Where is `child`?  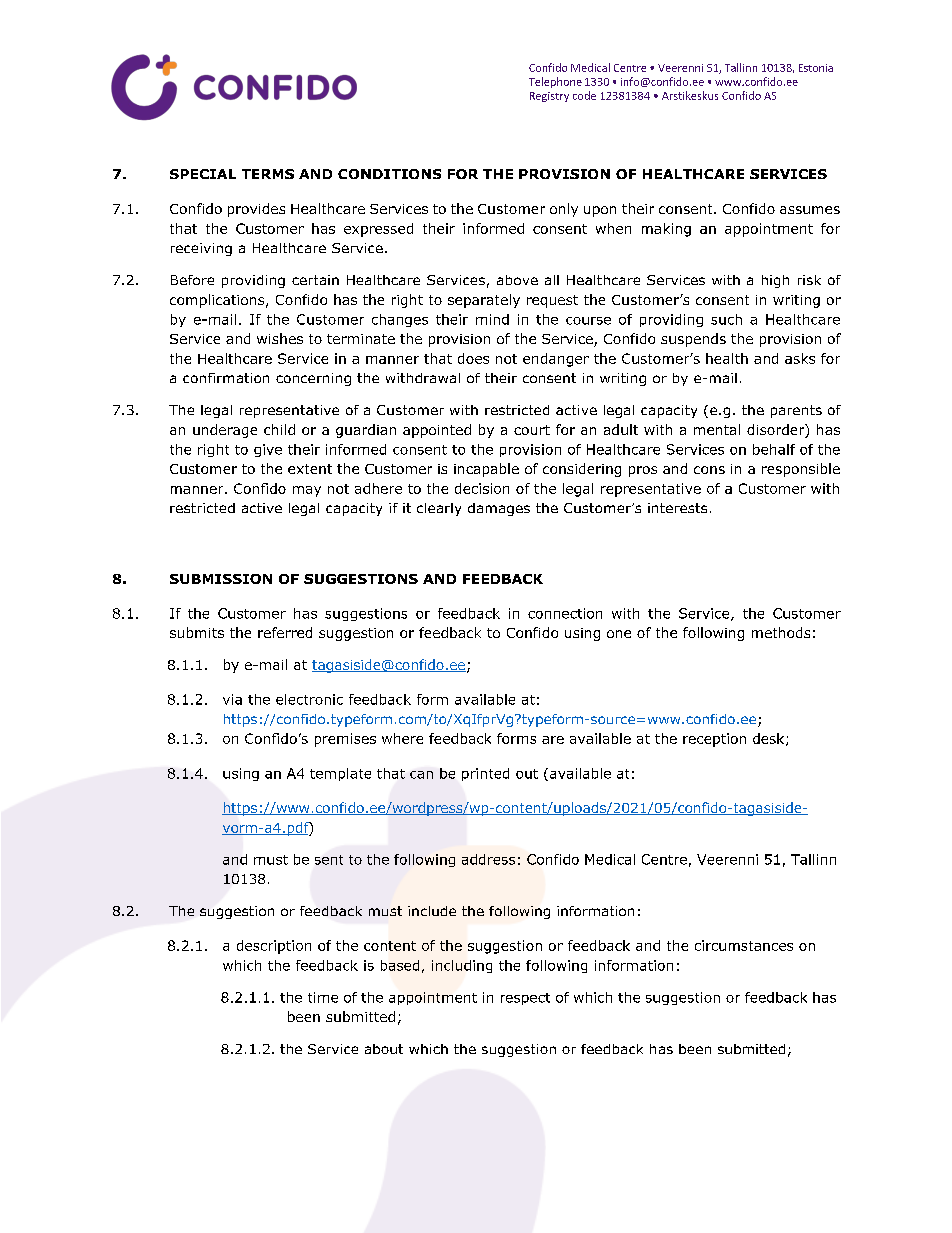 child is located at coordinates (279, 429).
